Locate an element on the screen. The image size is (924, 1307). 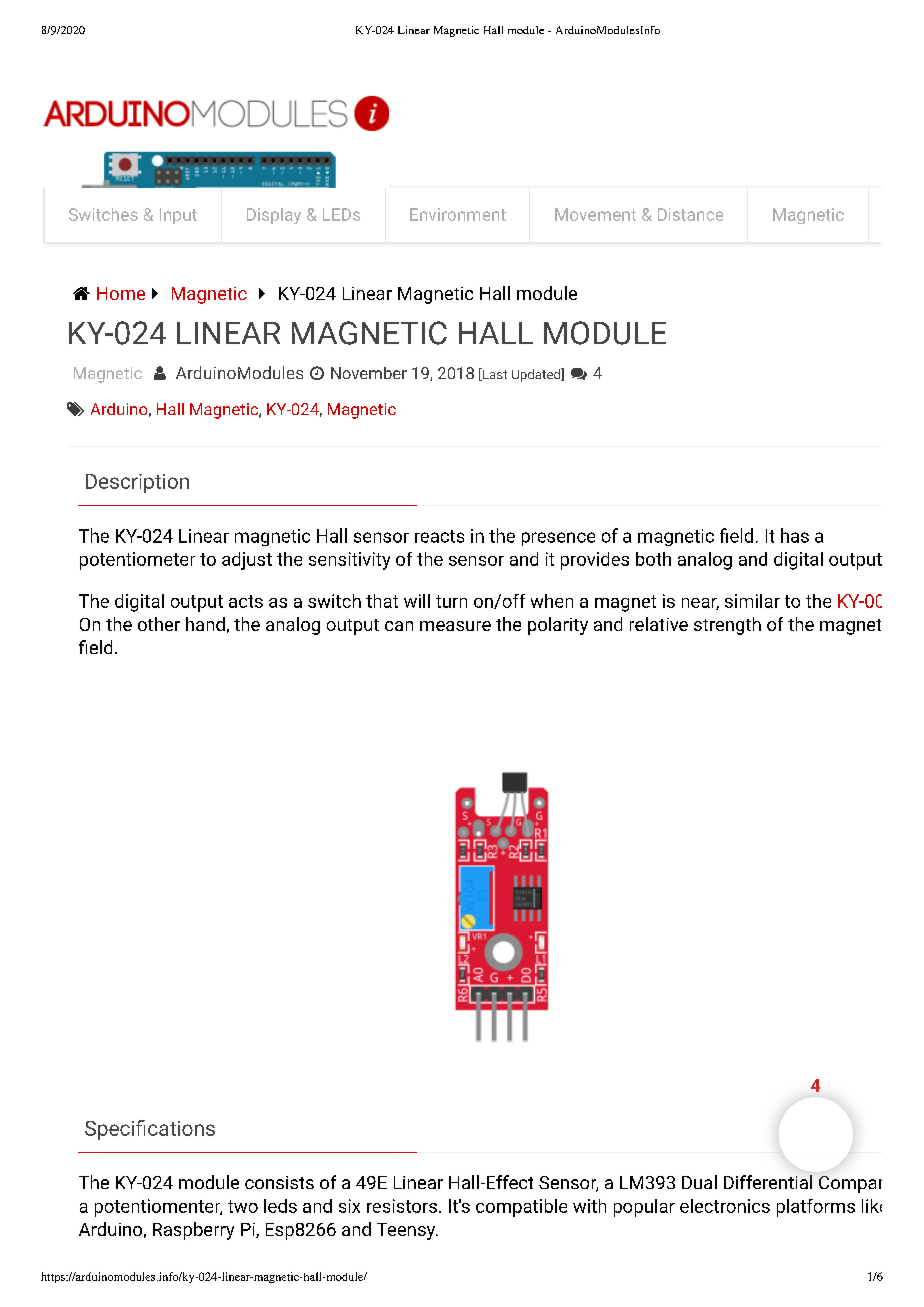
Environment is located at coordinates (458, 214).
